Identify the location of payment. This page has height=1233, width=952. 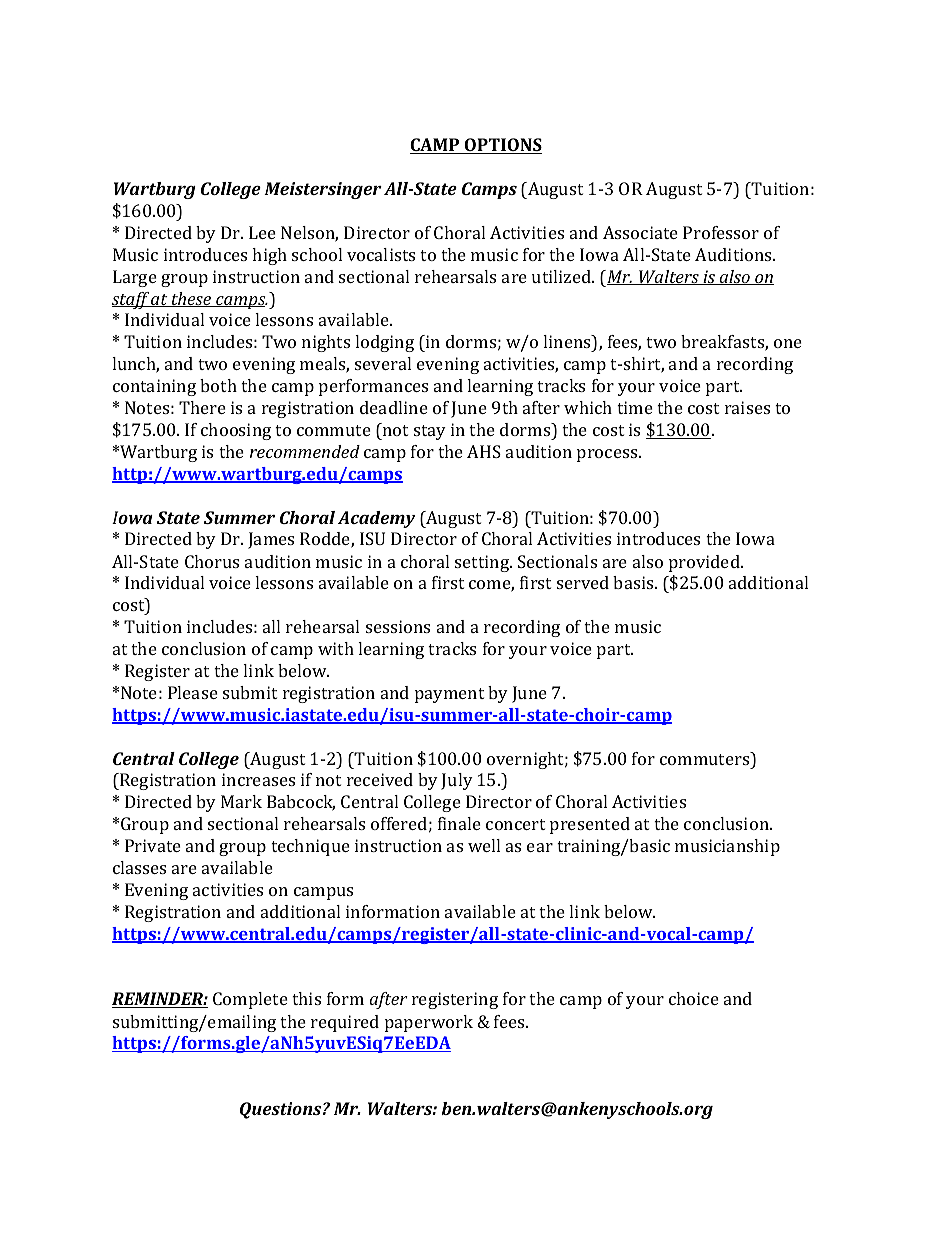
(449, 695).
